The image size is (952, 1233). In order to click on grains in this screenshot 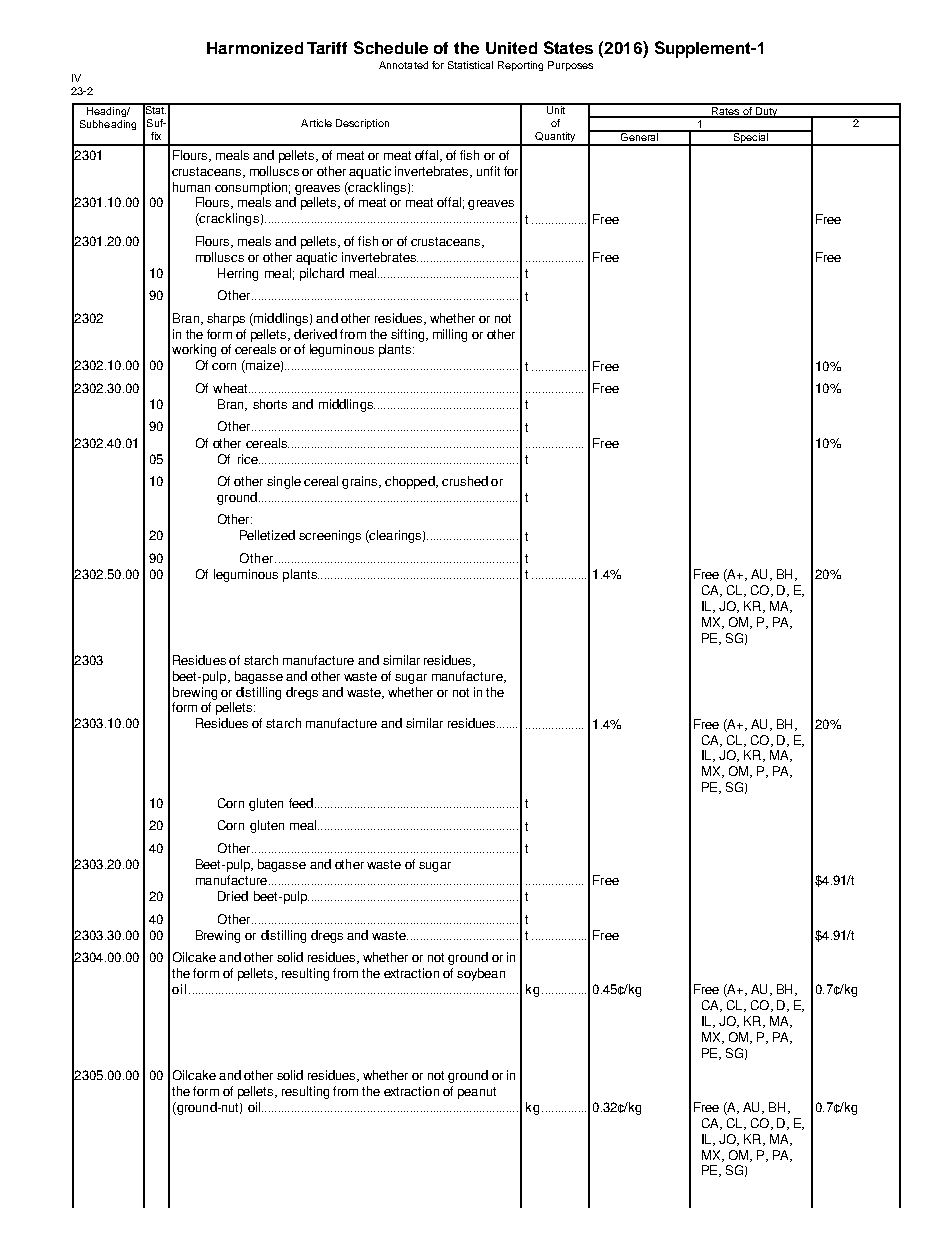, I will do `click(361, 482)`.
